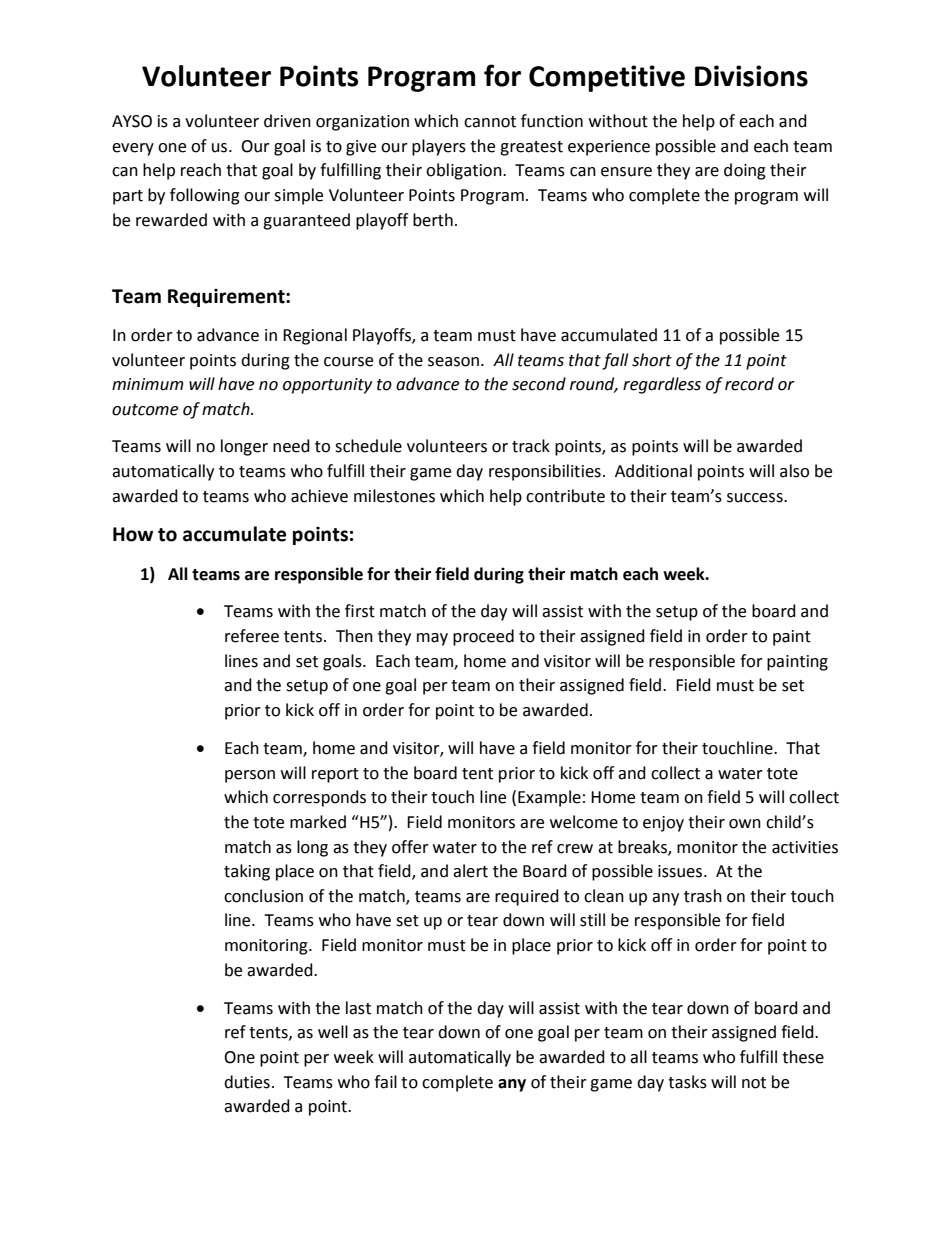 Image resolution: width=952 pixels, height=1233 pixels. What do you see at coordinates (287, 121) in the image?
I see `driven` at bounding box center [287, 121].
